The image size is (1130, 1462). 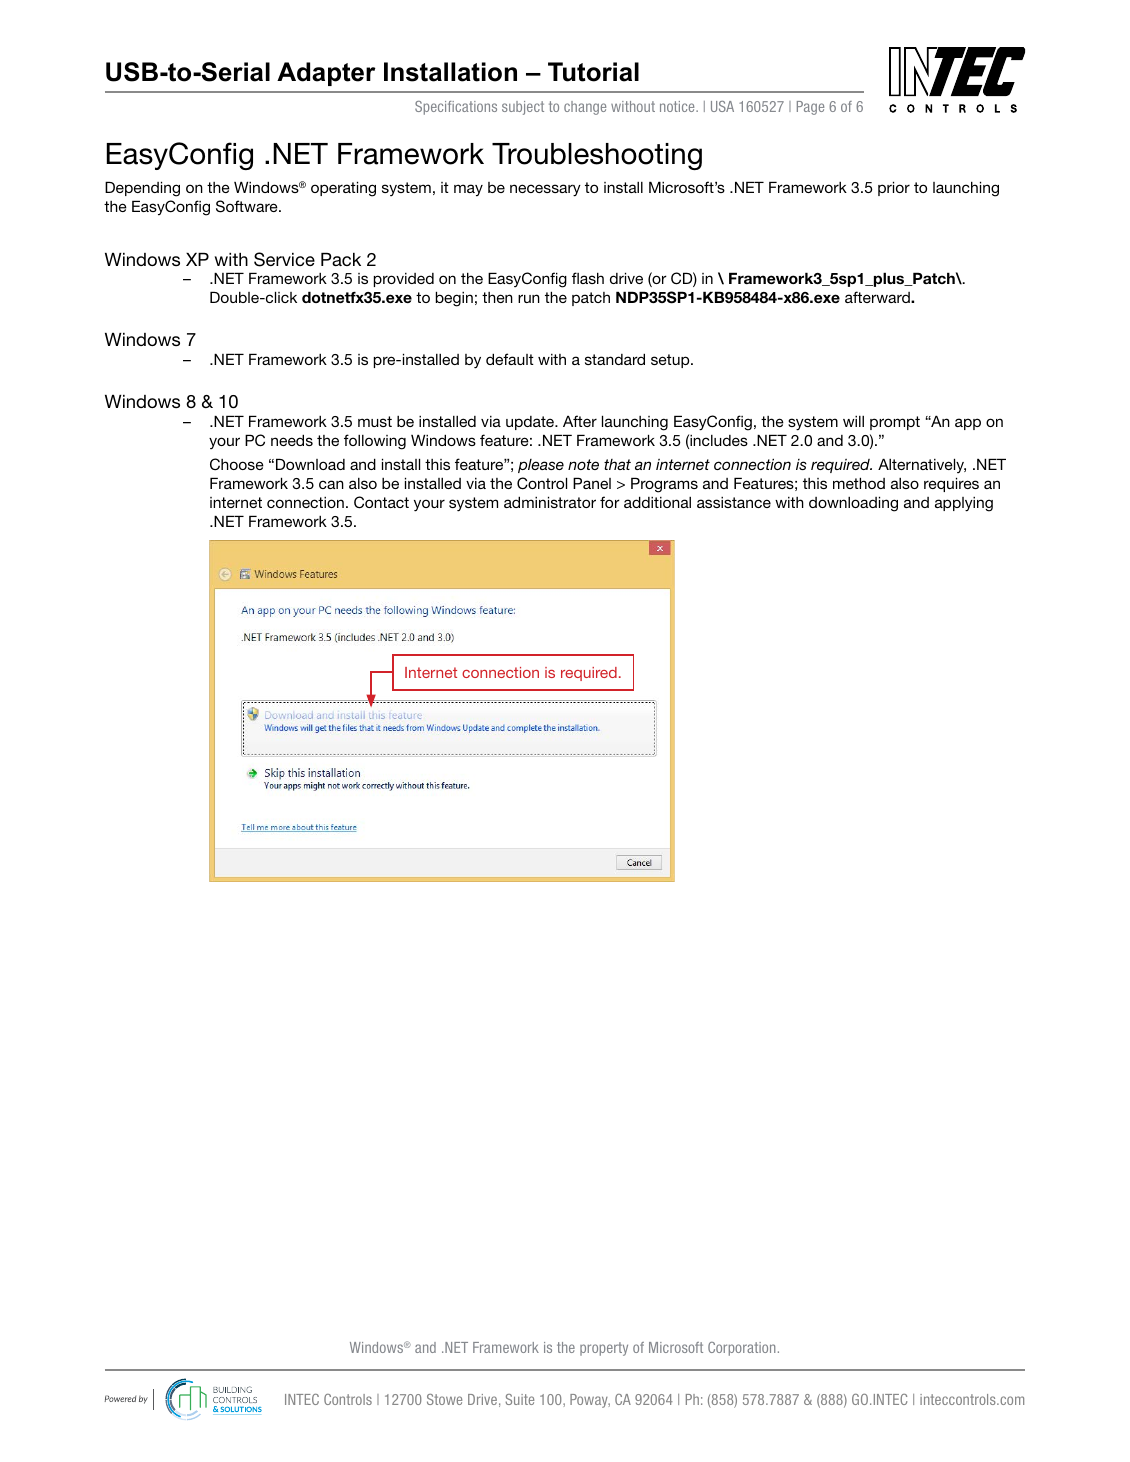 I want to click on property, so click(x=604, y=1349).
